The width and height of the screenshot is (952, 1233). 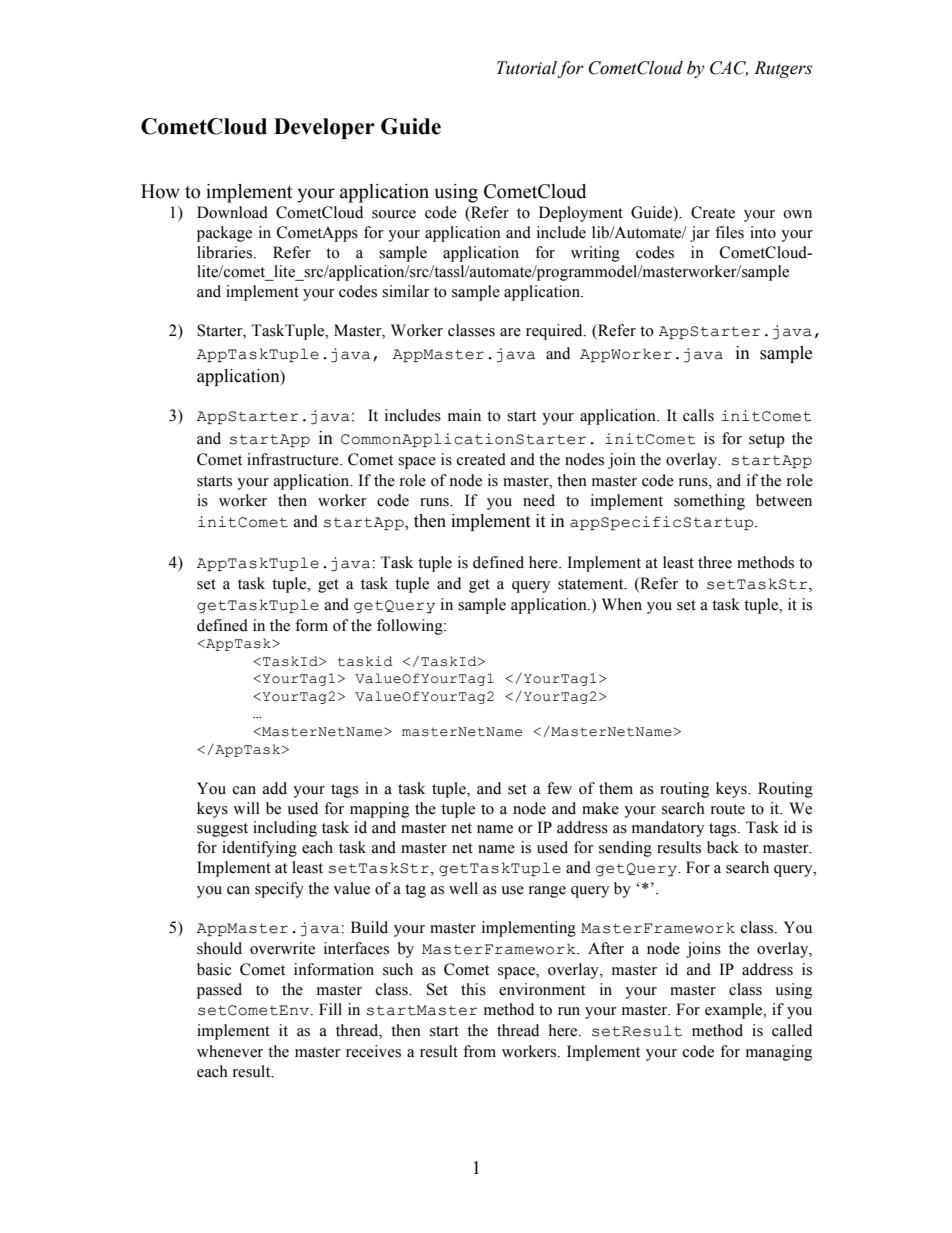 What do you see at coordinates (715, 562) in the screenshot?
I see `three` at bounding box center [715, 562].
